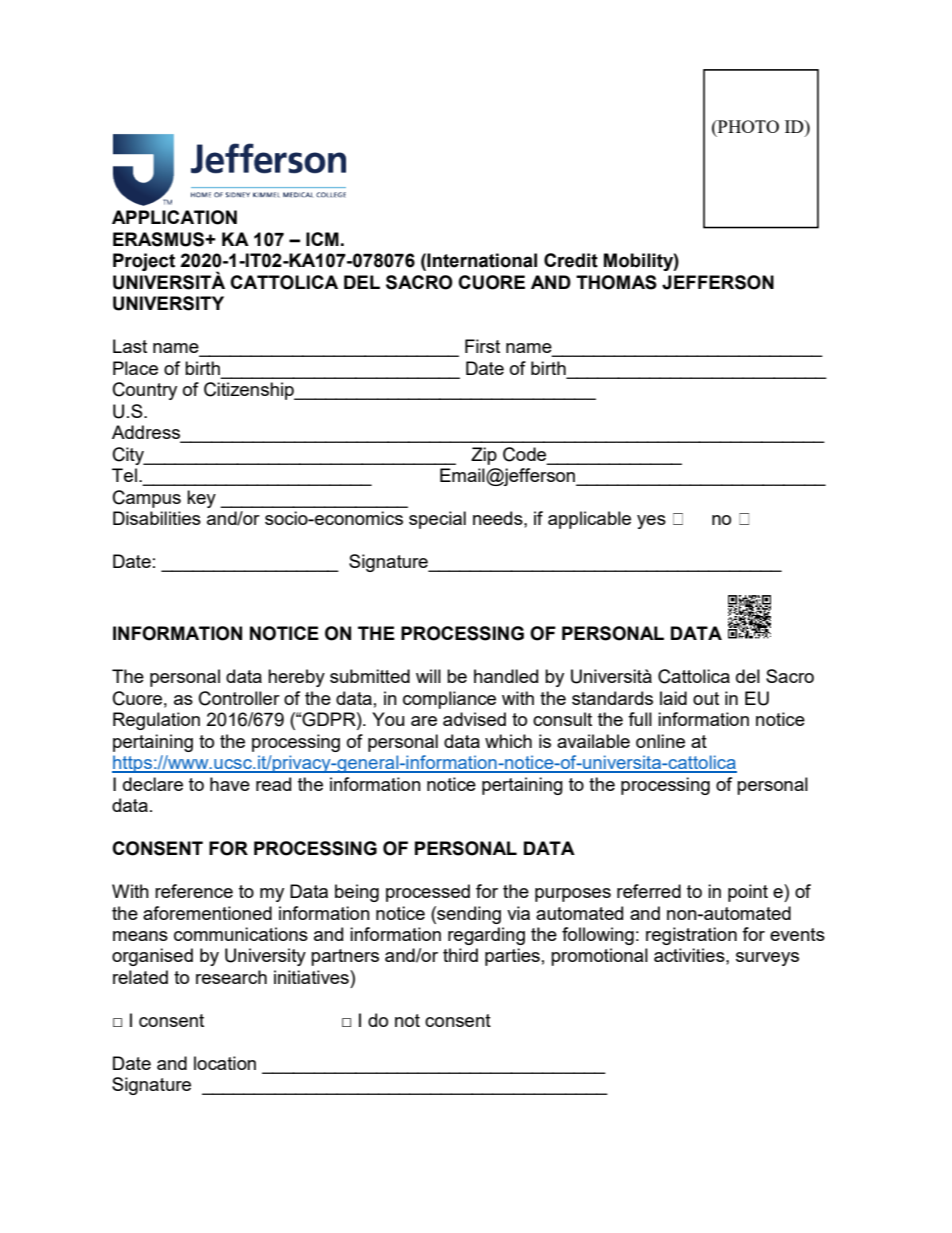 This screenshot has height=1233, width=952. Describe the element at coordinates (508, 741) in the screenshot. I see `which` at that location.
